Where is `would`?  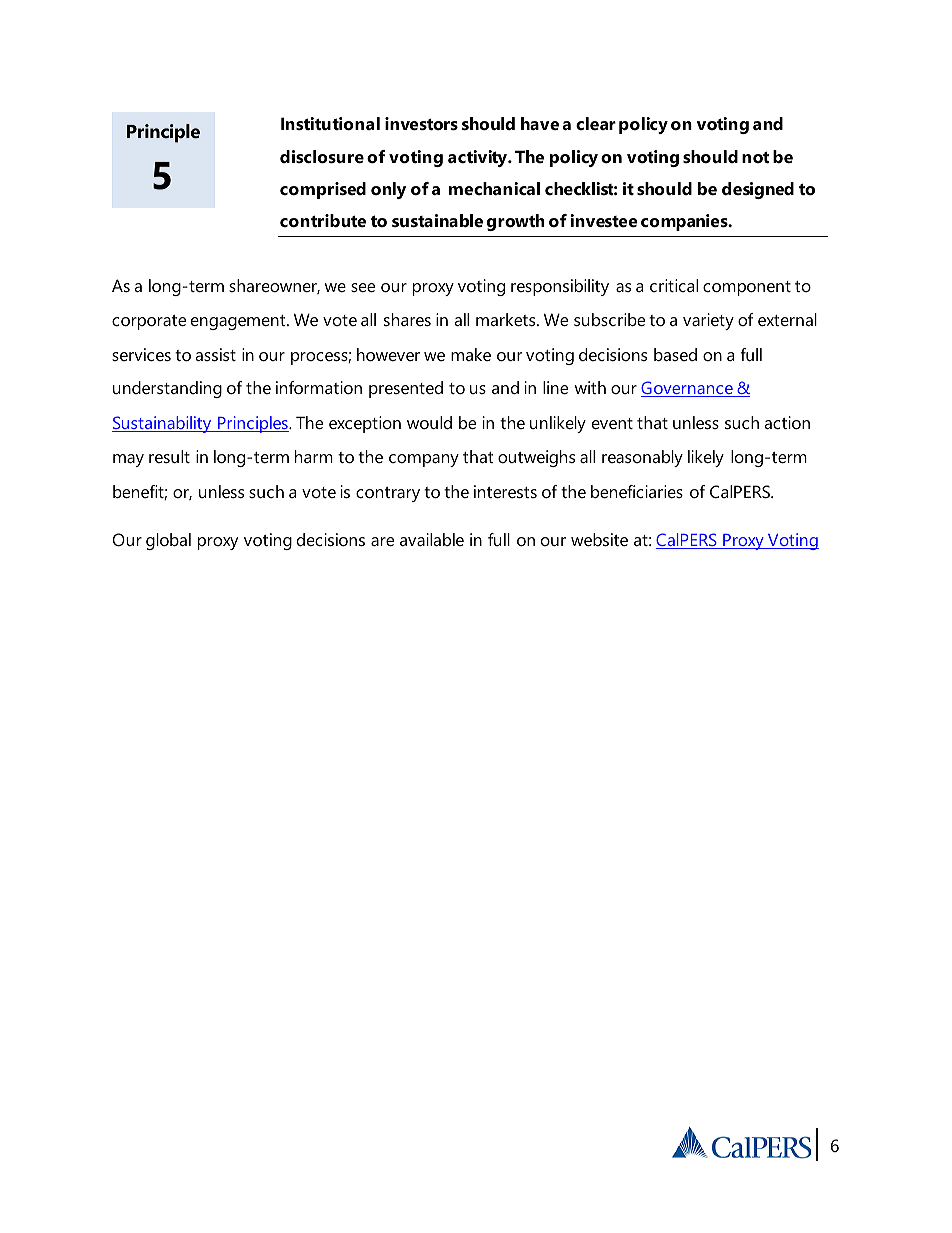
would is located at coordinates (429, 422).
